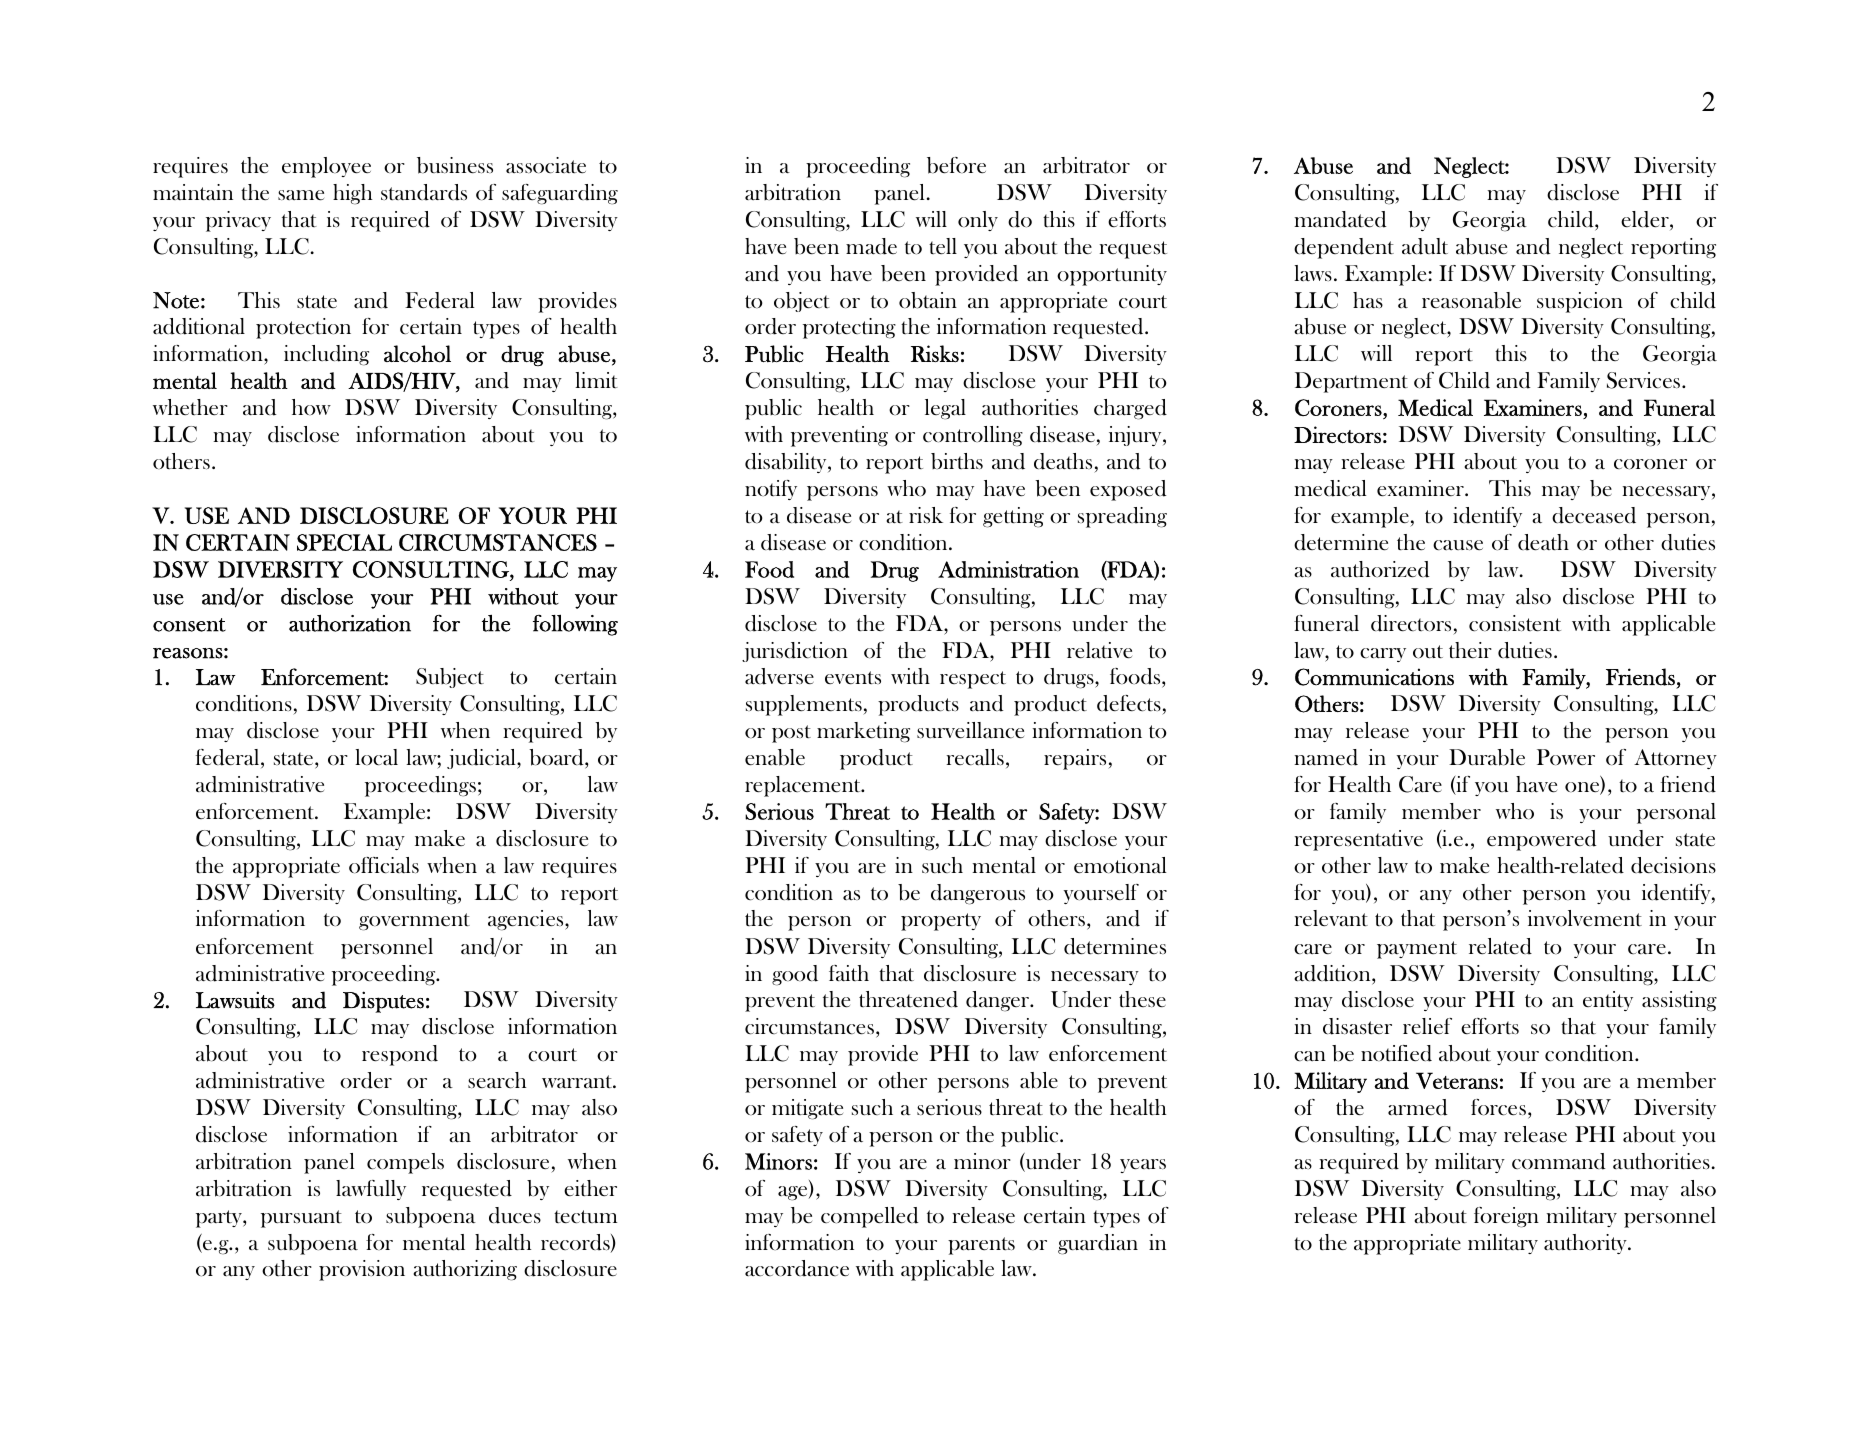  What do you see at coordinates (1425, 246) in the page?
I see `adult` at bounding box center [1425, 246].
